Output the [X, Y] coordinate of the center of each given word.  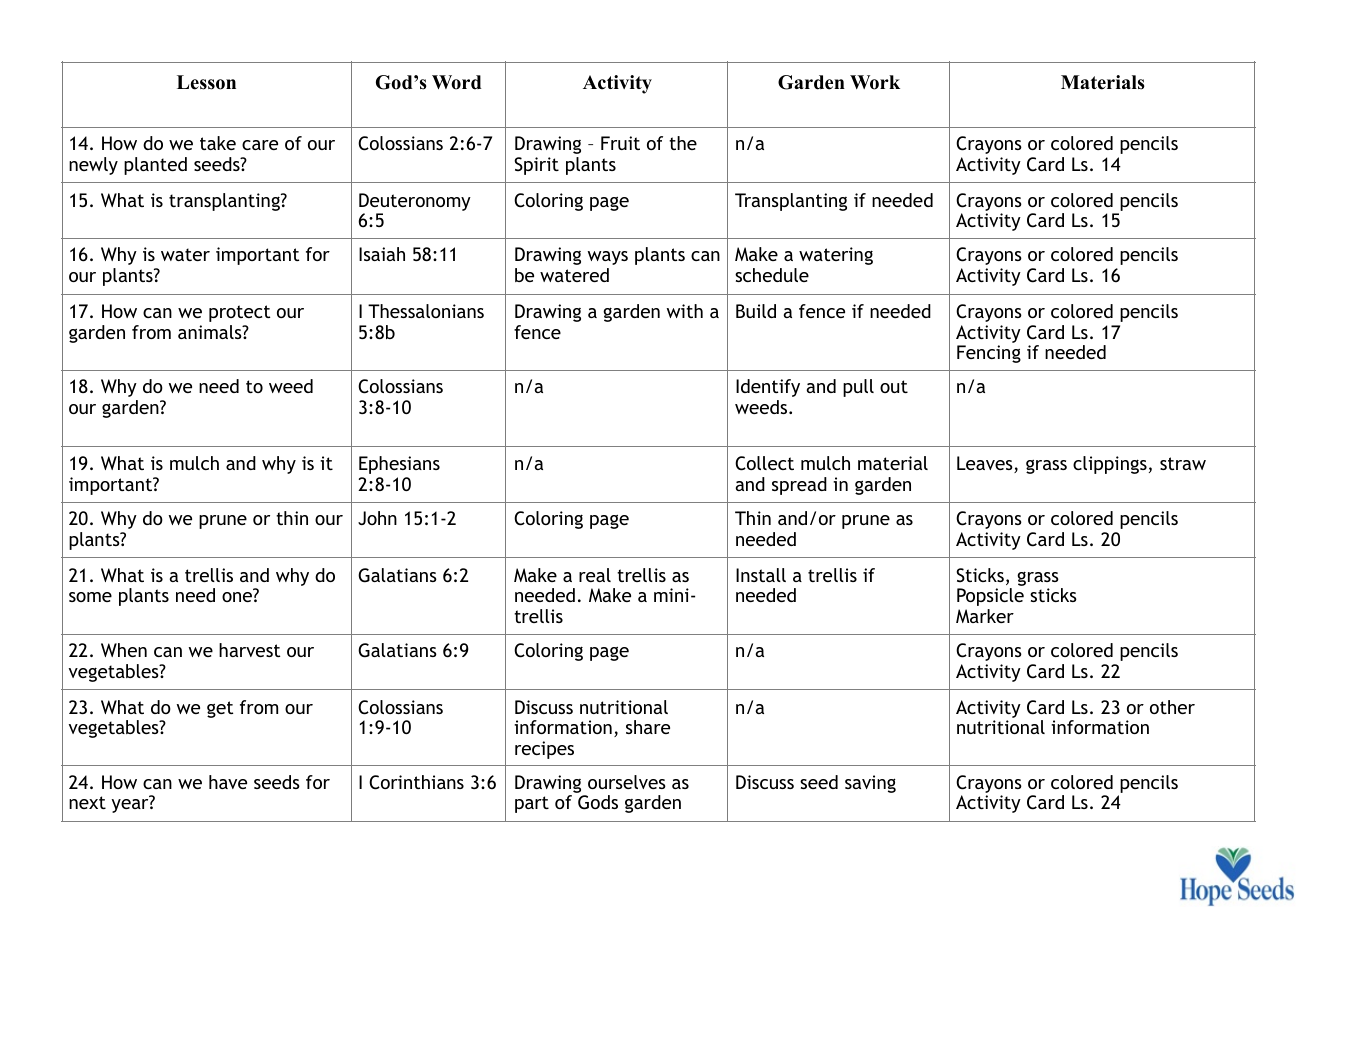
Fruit [620, 143]
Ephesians [399, 465]
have [228, 782]
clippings [1110, 465]
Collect [764, 463]
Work [875, 82]
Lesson [206, 82]
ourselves [627, 782]
